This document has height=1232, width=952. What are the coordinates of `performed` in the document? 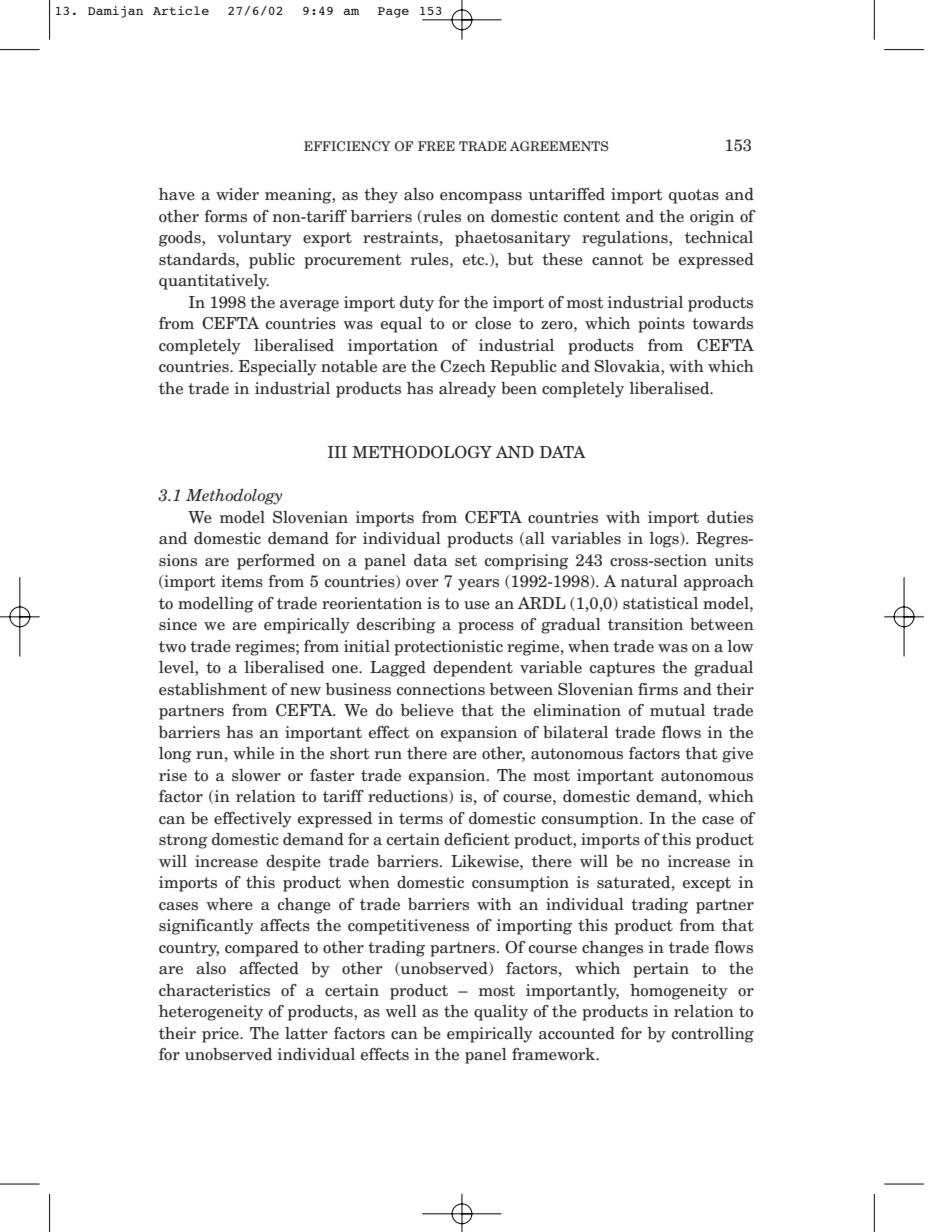 It's located at (276, 562).
